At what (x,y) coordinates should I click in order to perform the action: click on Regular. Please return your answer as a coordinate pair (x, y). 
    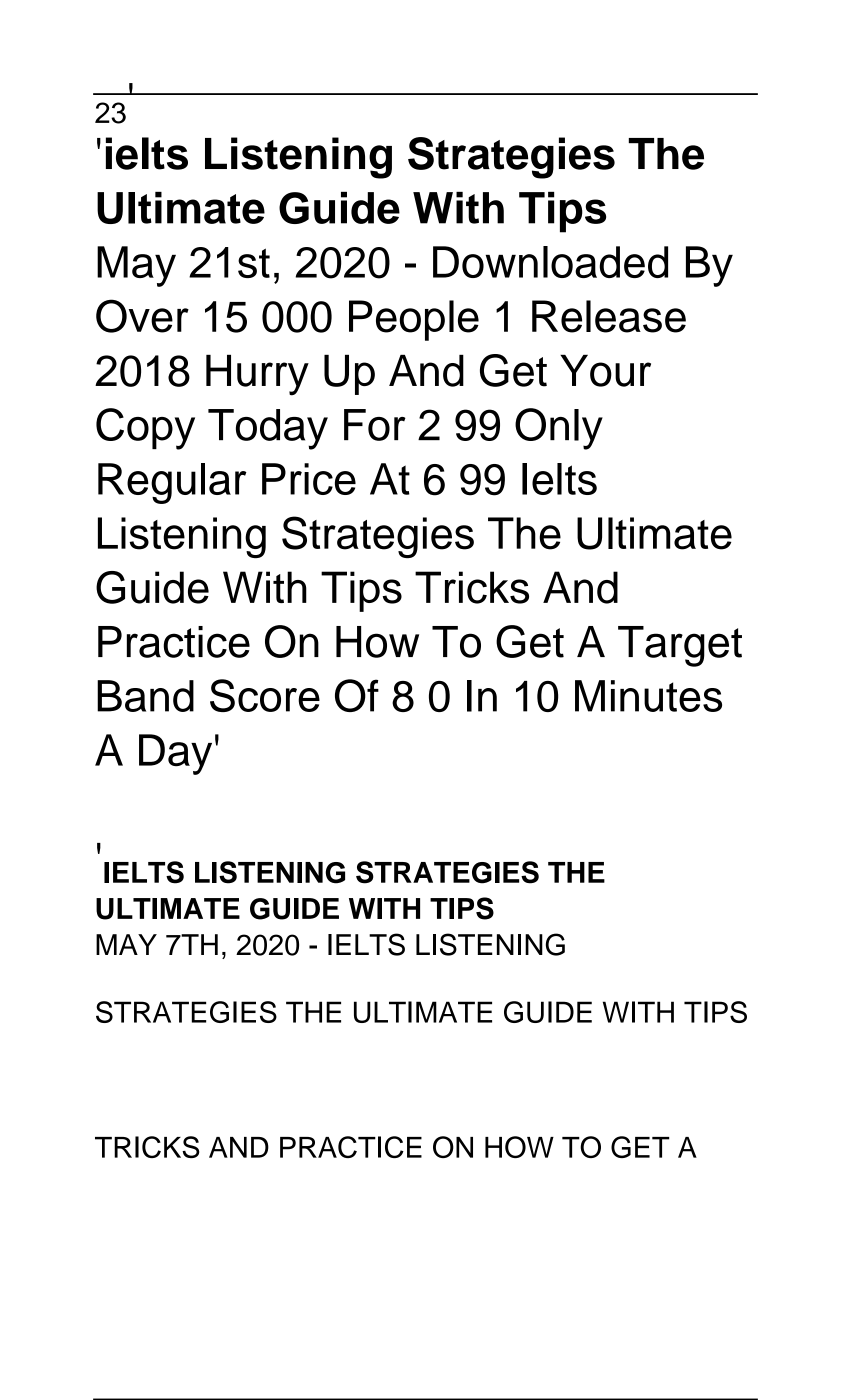
    Looking at the image, I should click on (172, 483).
